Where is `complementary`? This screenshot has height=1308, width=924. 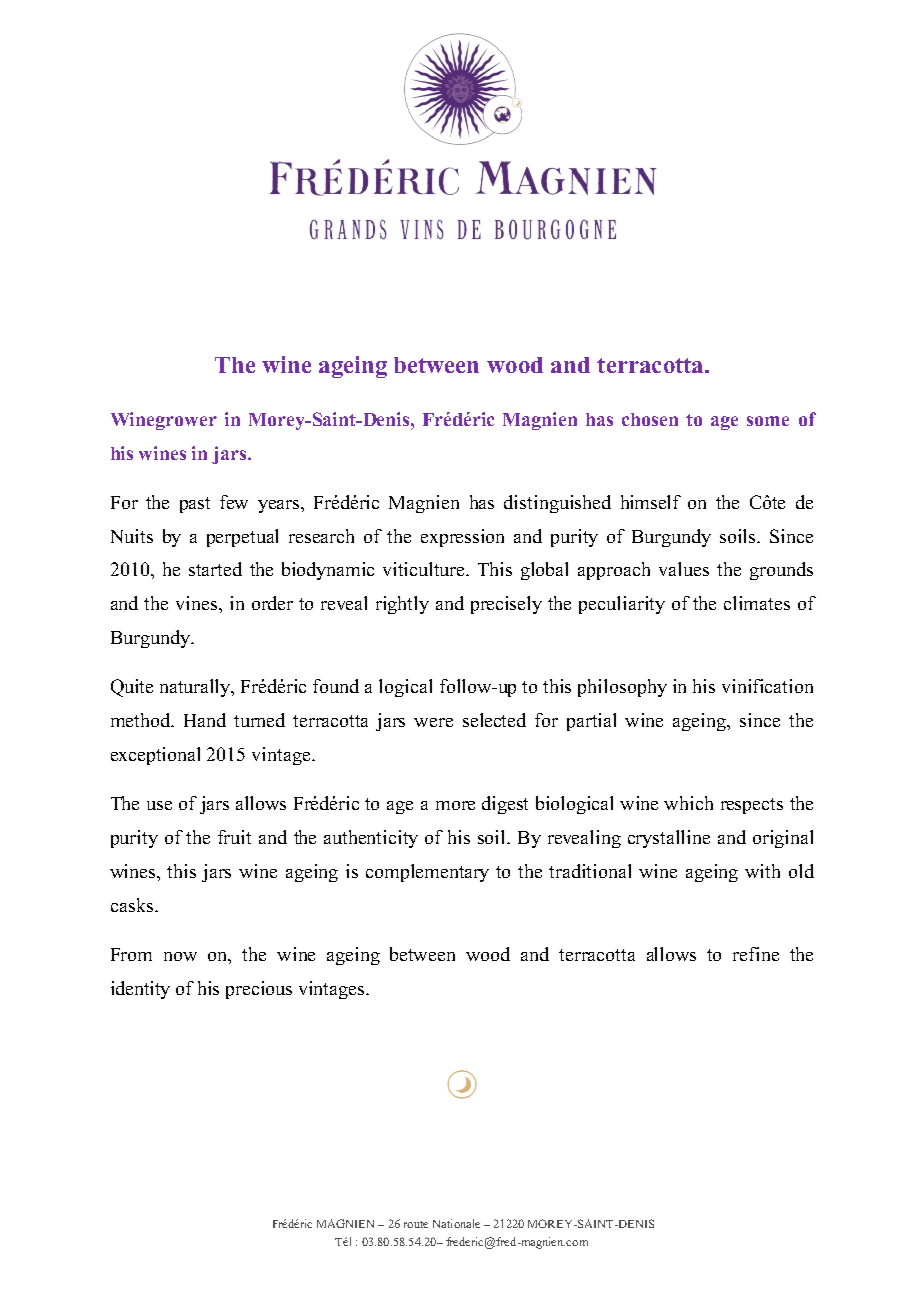 complementary is located at coordinates (427, 873).
